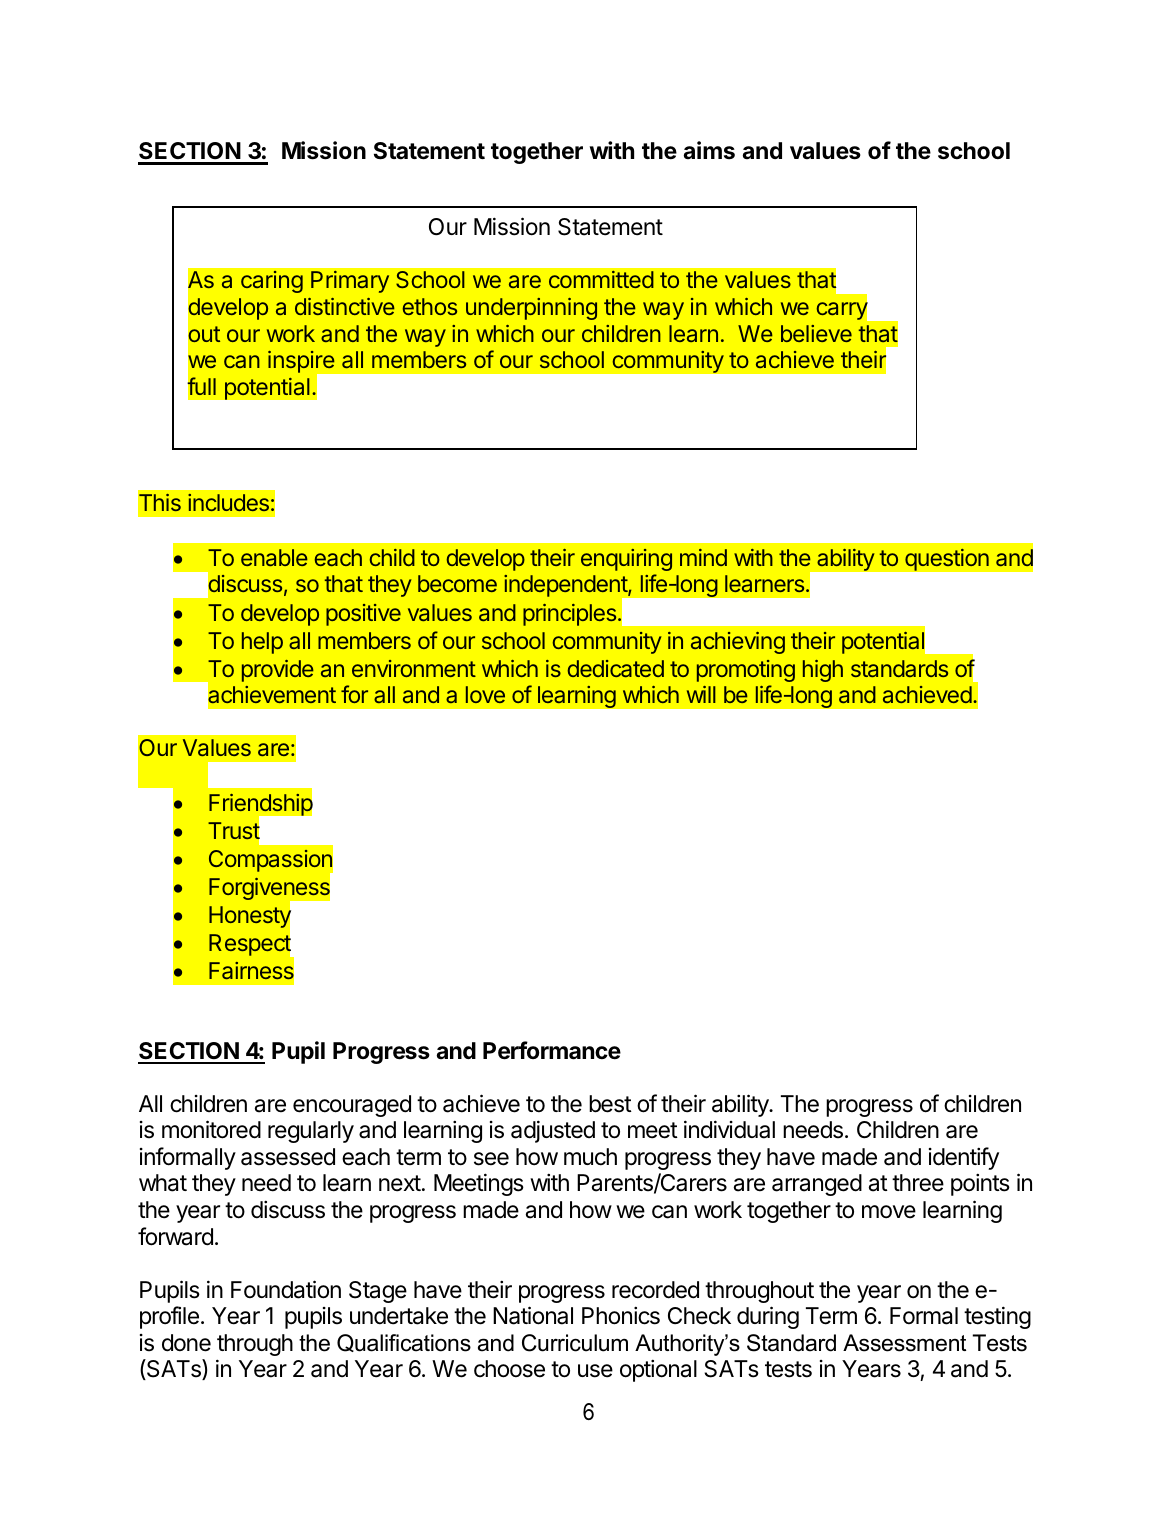 The image size is (1176, 1522). I want to click on committed, so click(601, 279).
